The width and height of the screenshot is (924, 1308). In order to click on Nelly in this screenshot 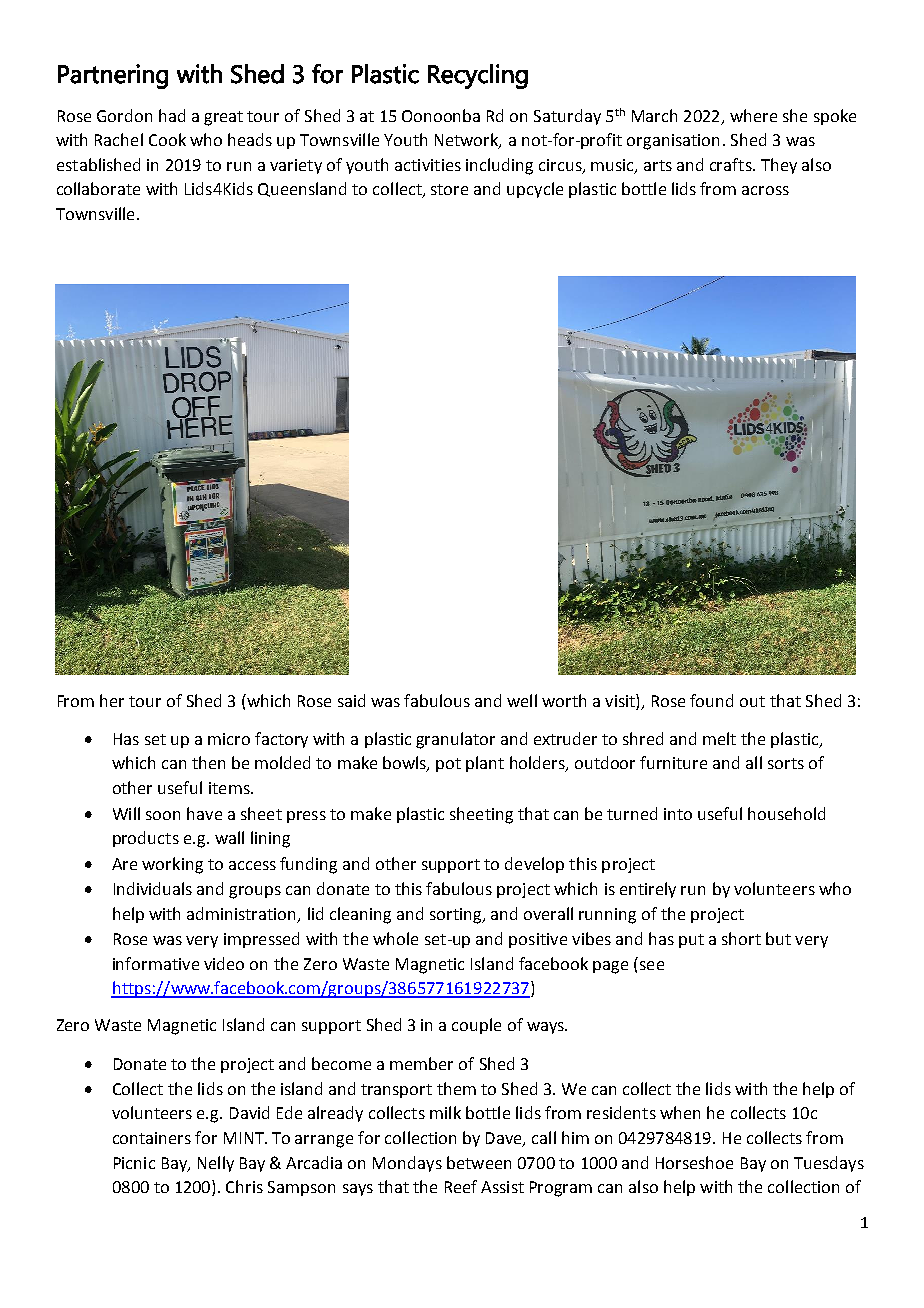, I will do `click(216, 1164)`.
